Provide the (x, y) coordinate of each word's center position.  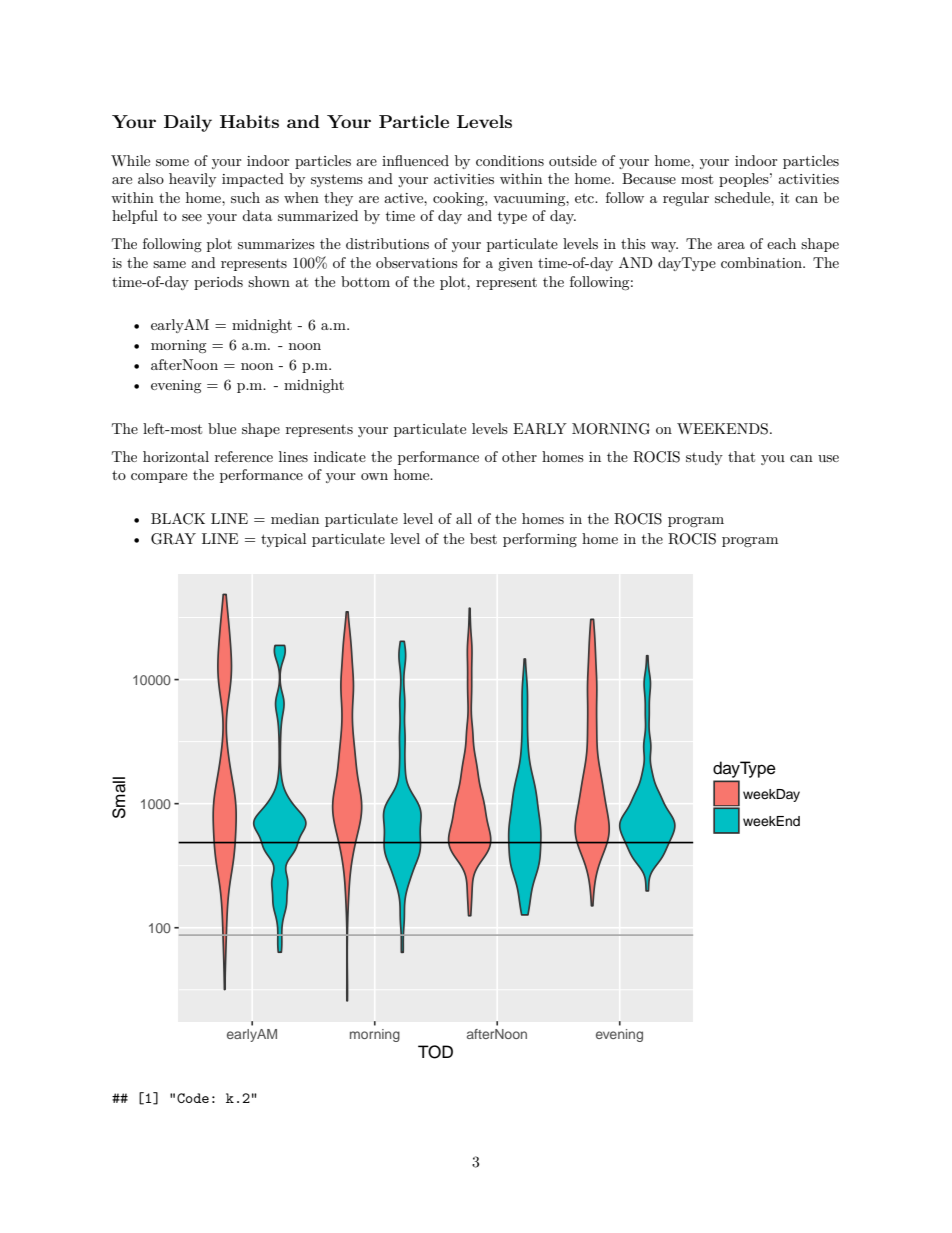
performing (540, 540)
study (704, 458)
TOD (435, 1052)
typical (283, 540)
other (519, 456)
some (172, 162)
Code (193, 1098)
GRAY (173, 539)
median (295, 518)
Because (649, 178)
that (741, 456)
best (483, 538)
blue (222, 428)
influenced (415, 160)
